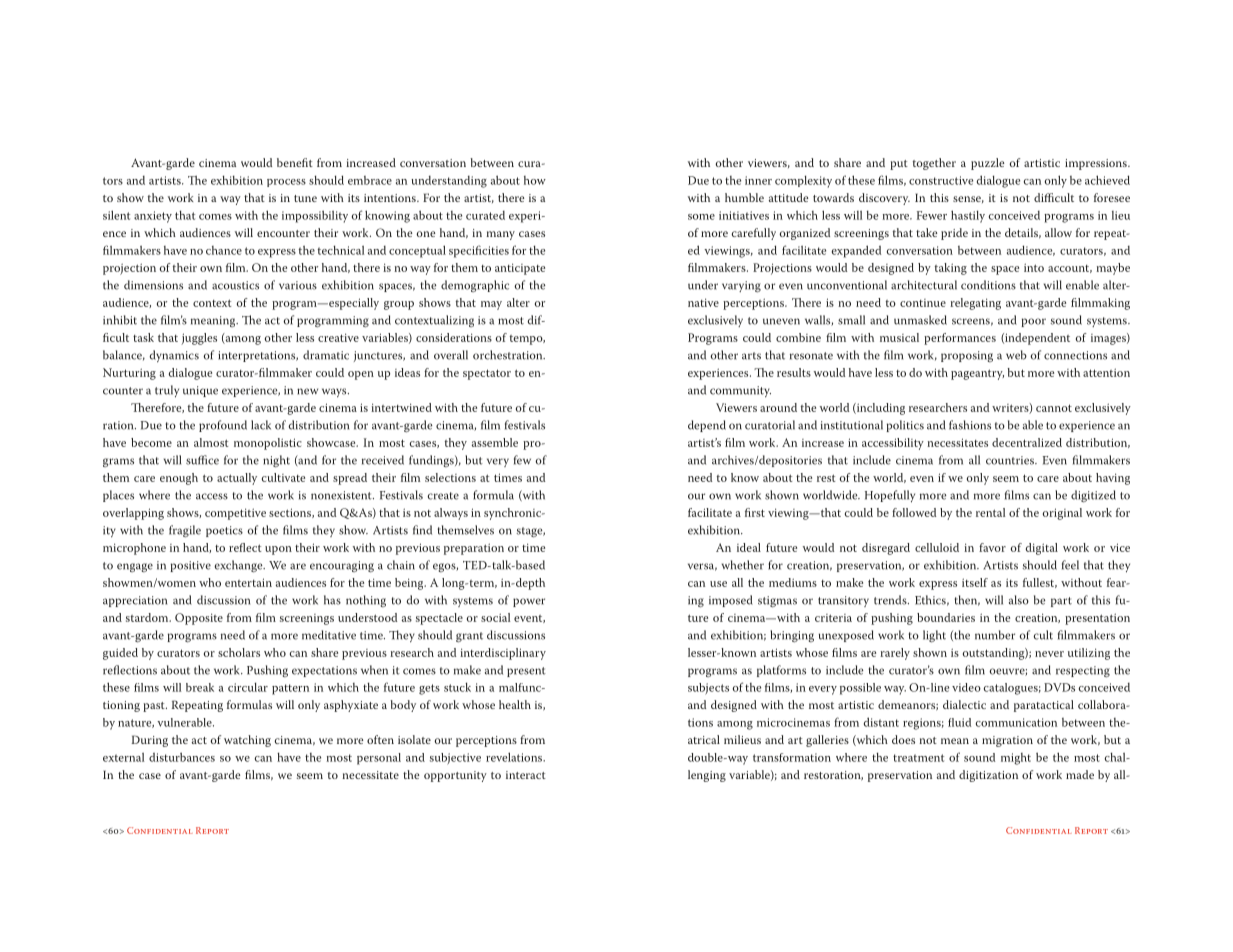  Describe the element at coordinates (529, 602) in the screenshot. I see `power` at that location.
